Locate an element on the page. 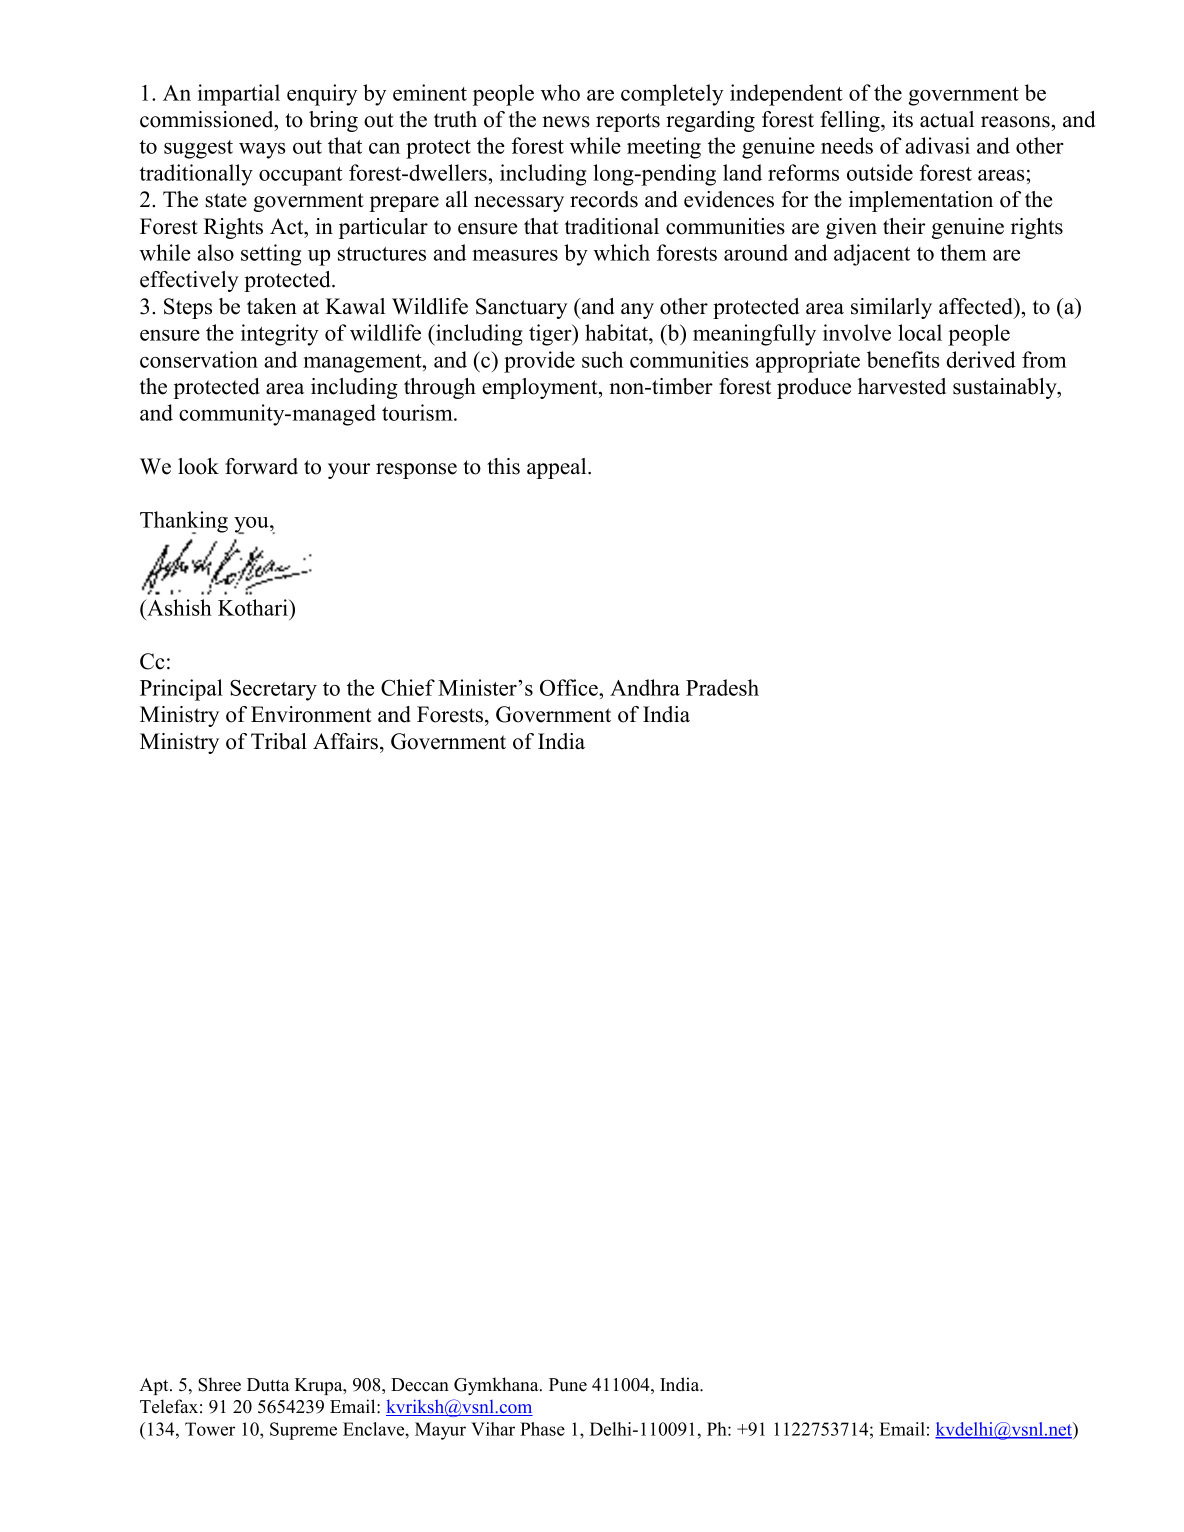  Dutta is located at coordinates (268, 1385).
